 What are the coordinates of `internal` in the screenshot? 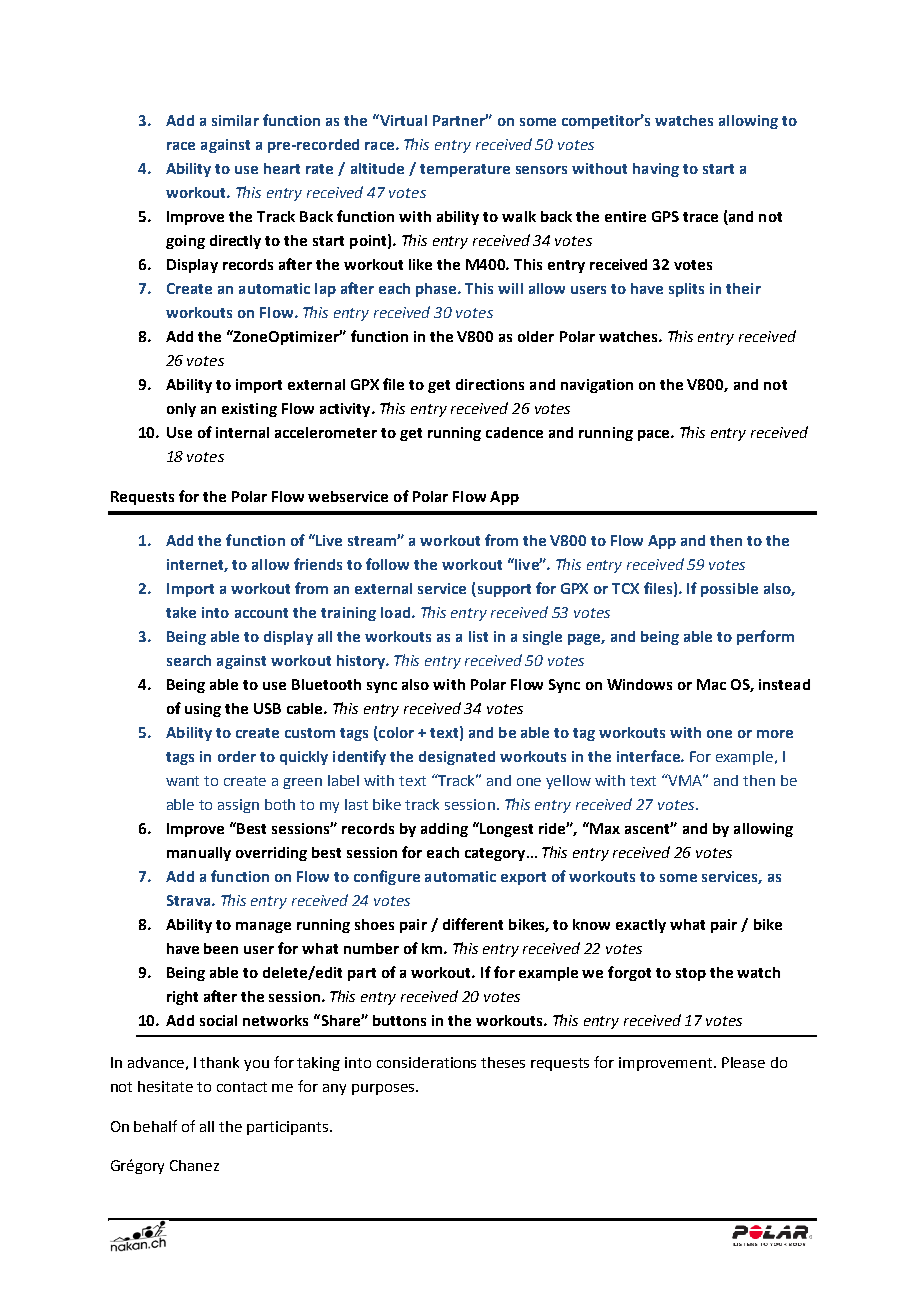 It's located at (242, 432).
